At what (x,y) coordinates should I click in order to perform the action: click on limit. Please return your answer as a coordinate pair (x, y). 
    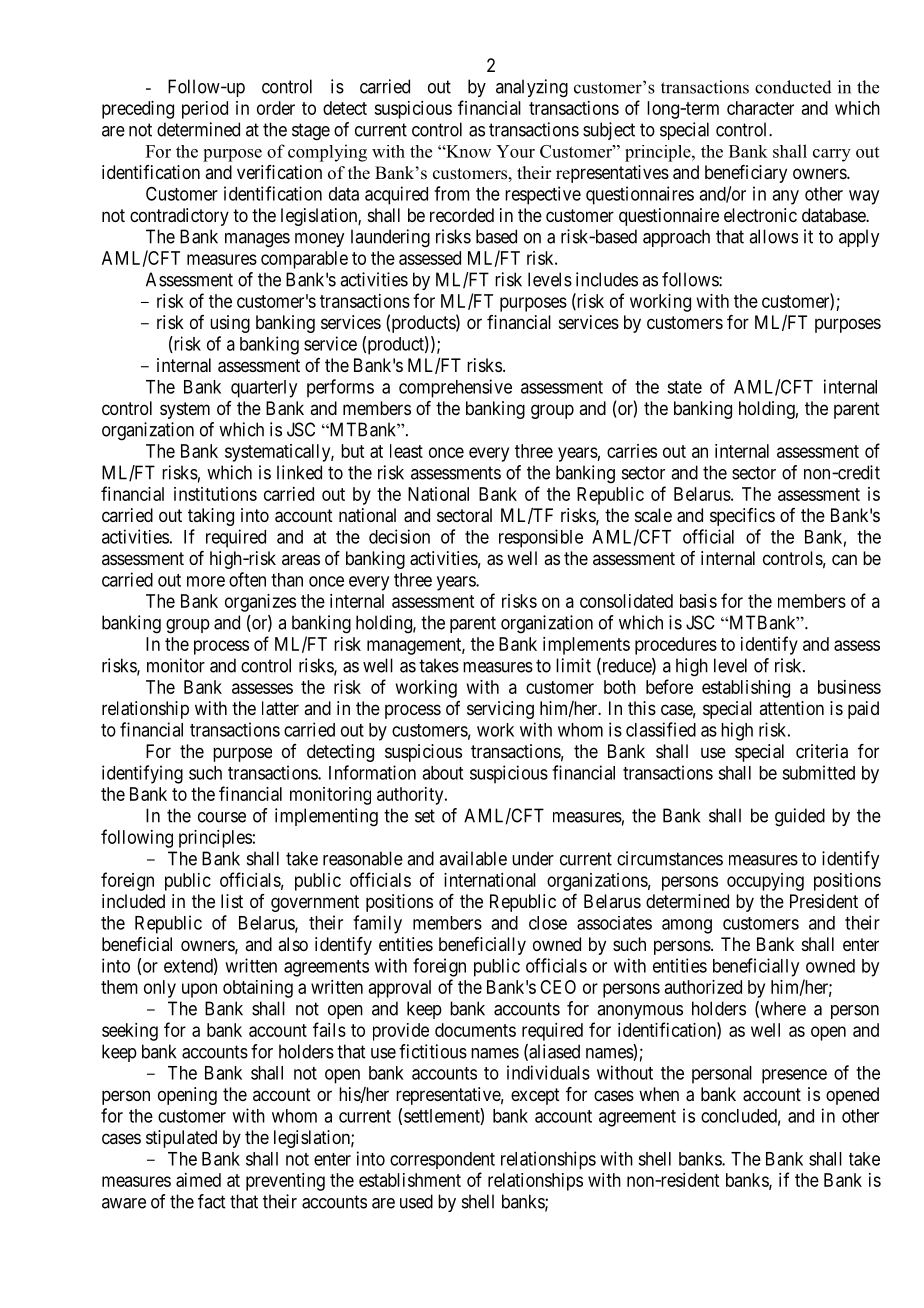
    Looking at the image, I should click on (573, 665).
